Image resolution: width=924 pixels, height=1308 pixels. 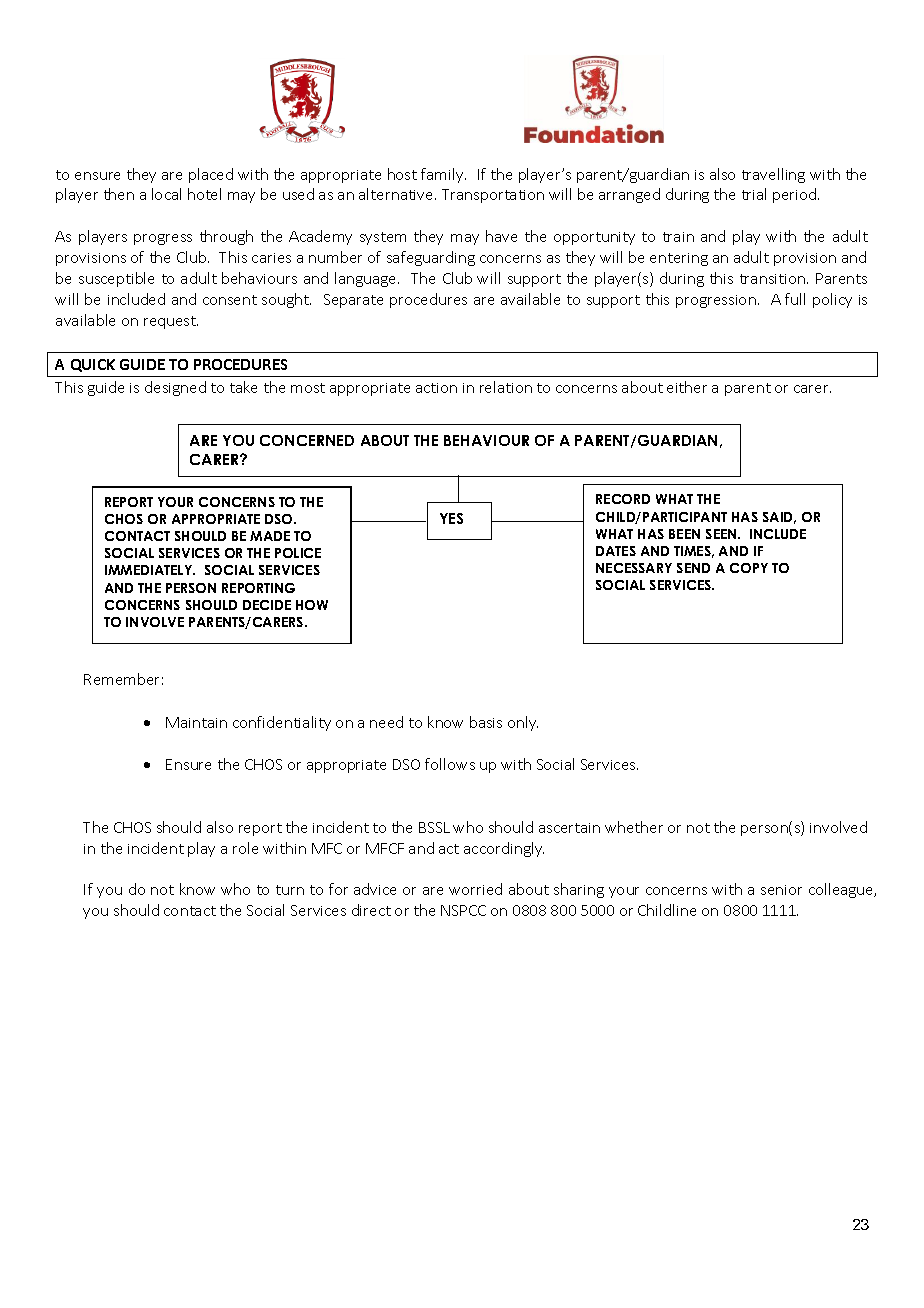 What do you see at coordinates (687, 387) in the page?
I see `either` at bounding box center [687, 387].
